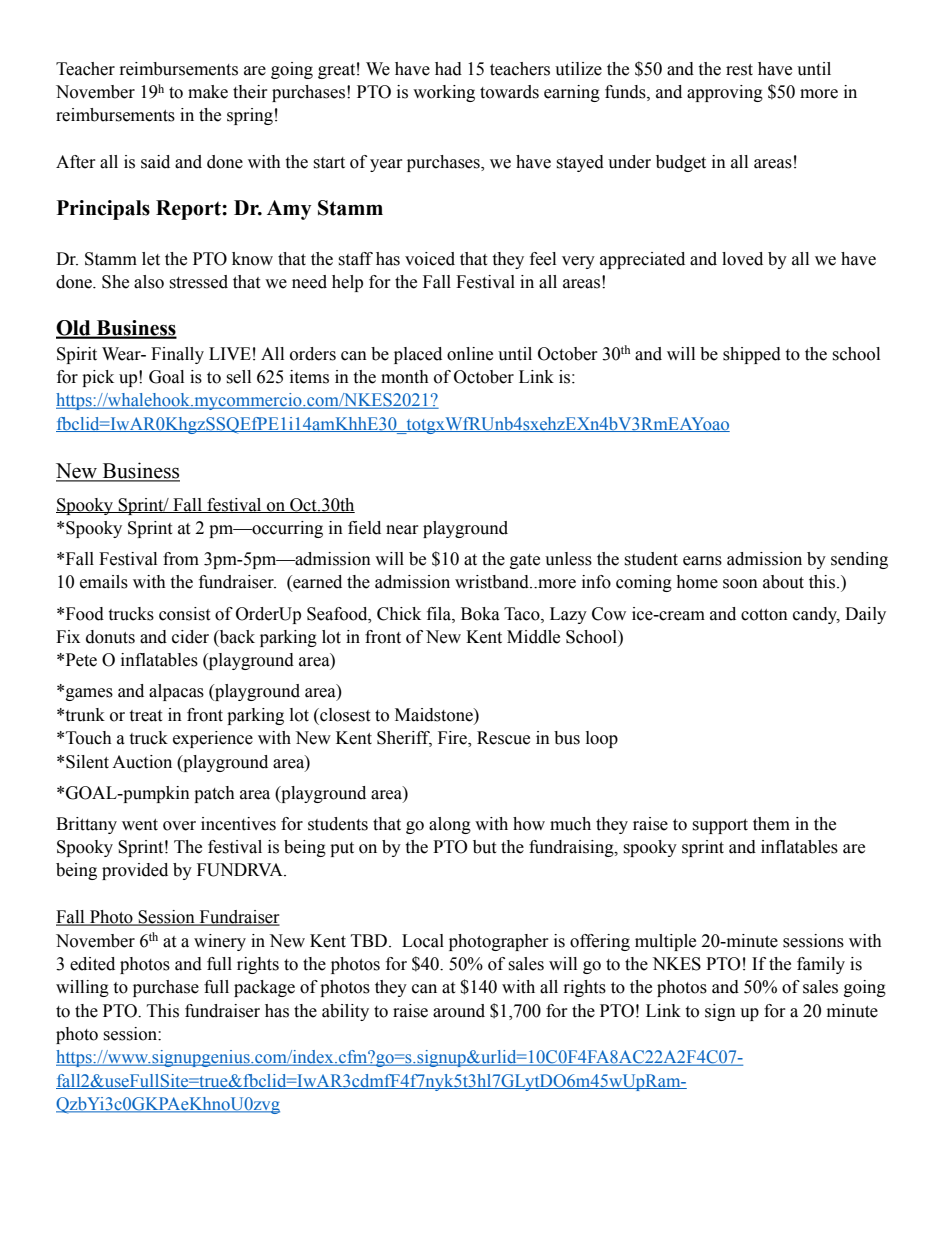 The image size is (952, 1233). What do you see at coordinates (402, 530) in the document?
I see `near` at bounding box center [402, 530].
